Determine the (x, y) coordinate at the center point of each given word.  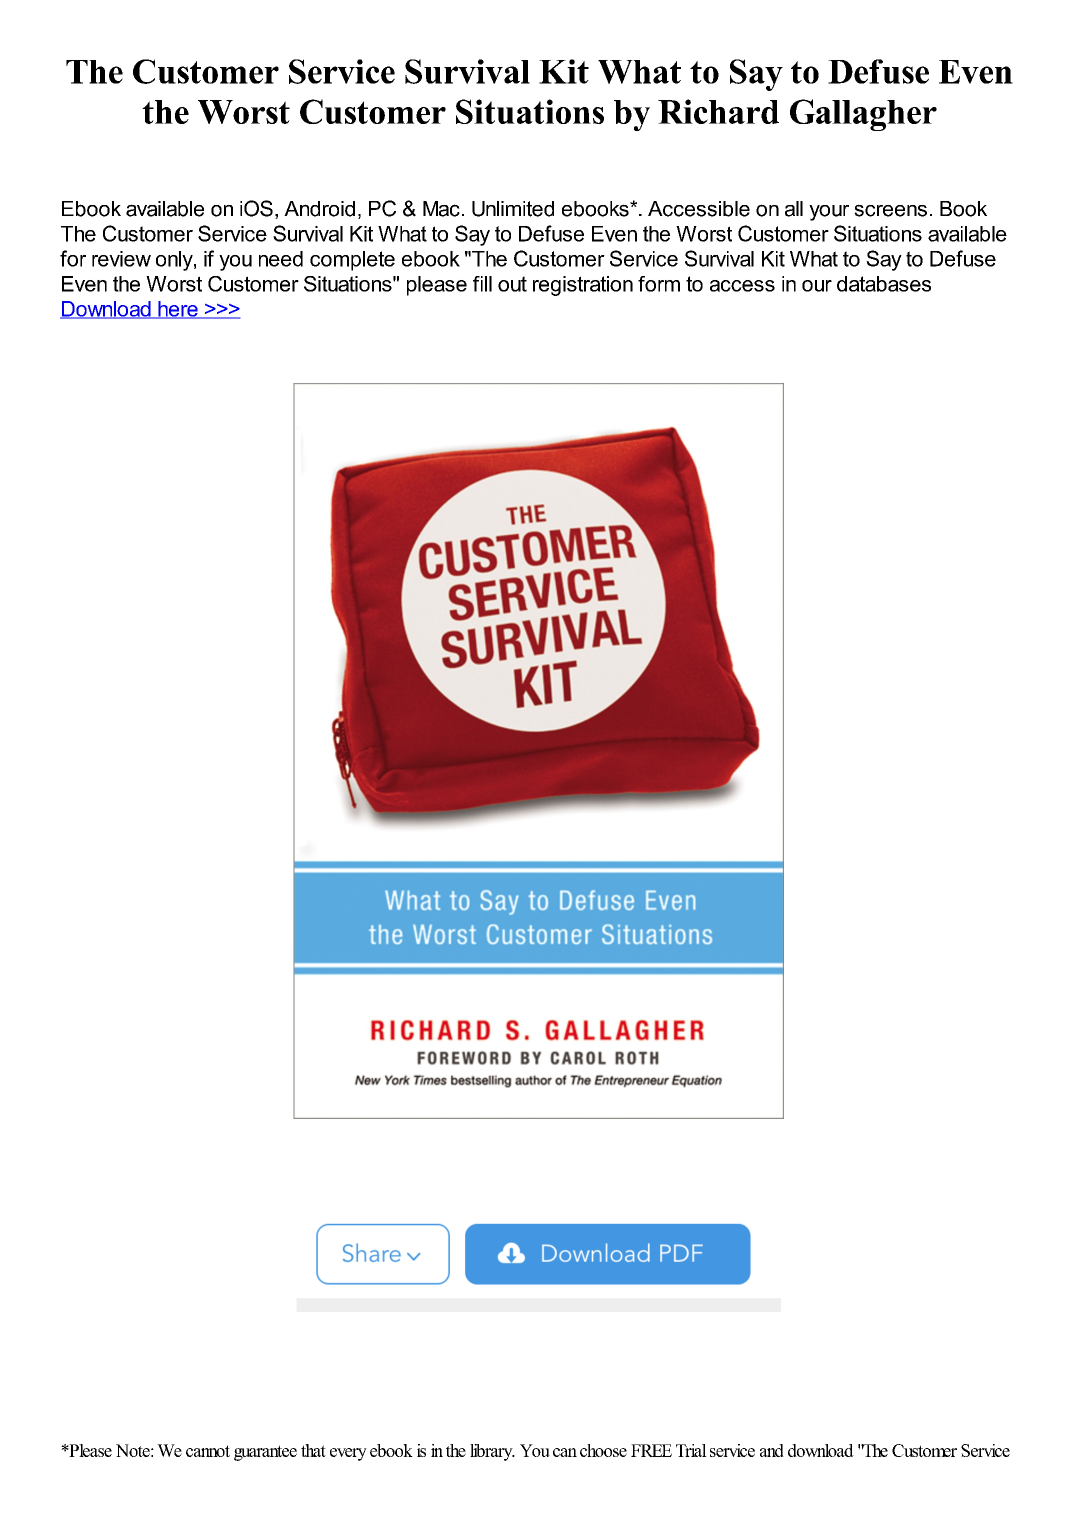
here (178, 310)
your (829, 213)
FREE (651, 1450)
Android (319, 209)
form (659, 284)
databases (884, 284)
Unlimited (513, 209)
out (512, 284)
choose (603, 1450)
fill (482, 284)
